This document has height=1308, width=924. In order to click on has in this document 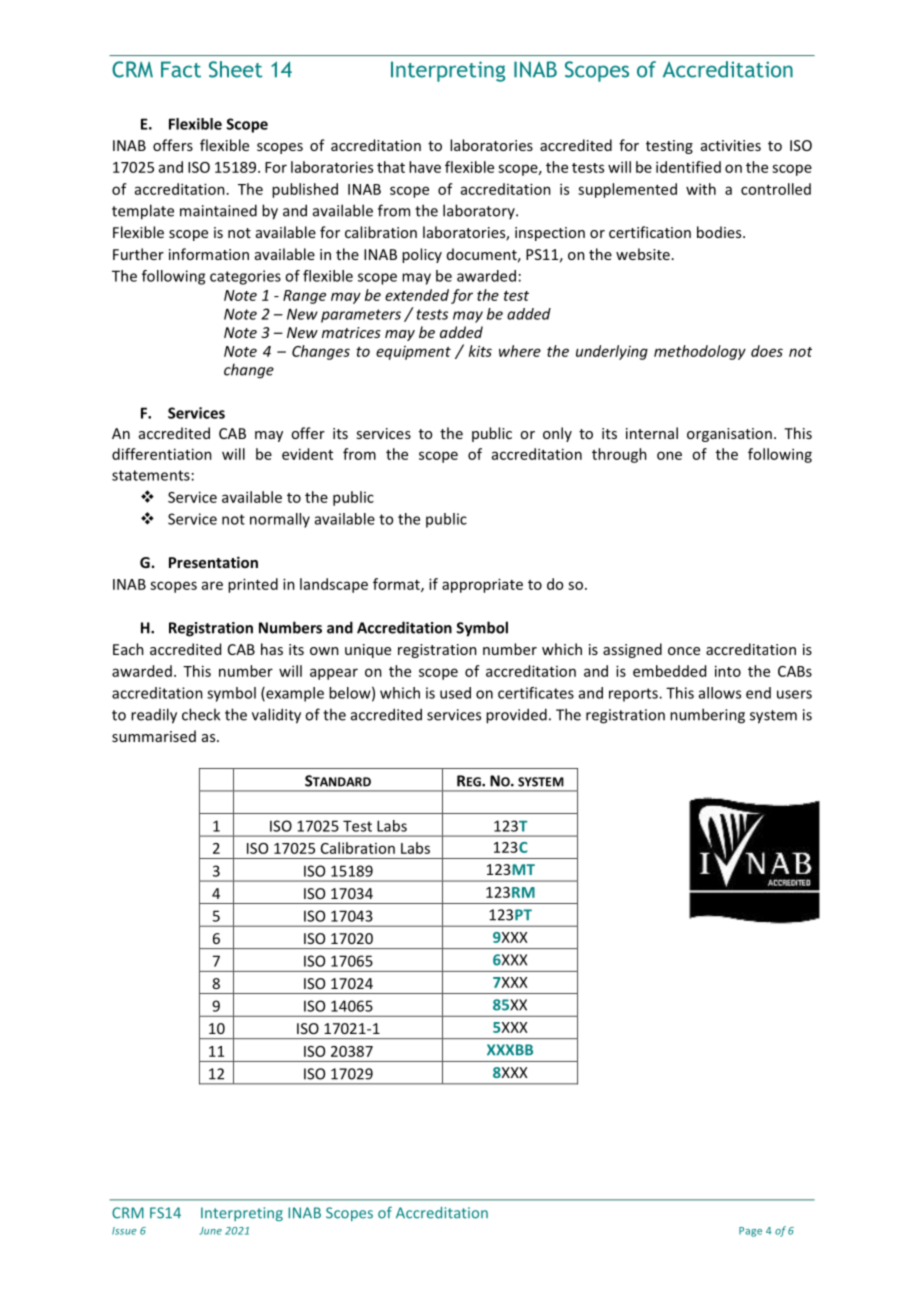, I will do `click(272, 649)`.
